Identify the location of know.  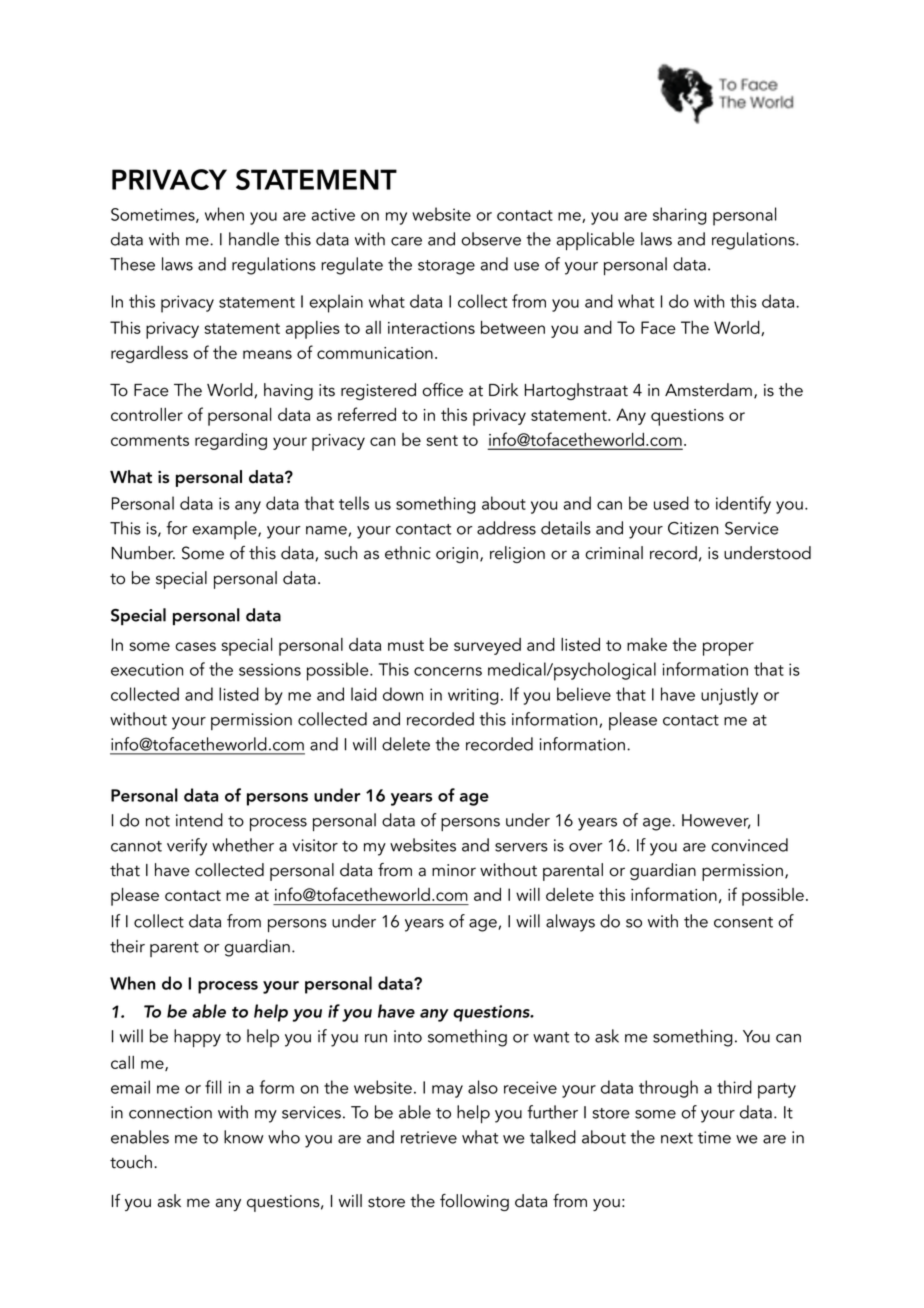
(243, 1137).
